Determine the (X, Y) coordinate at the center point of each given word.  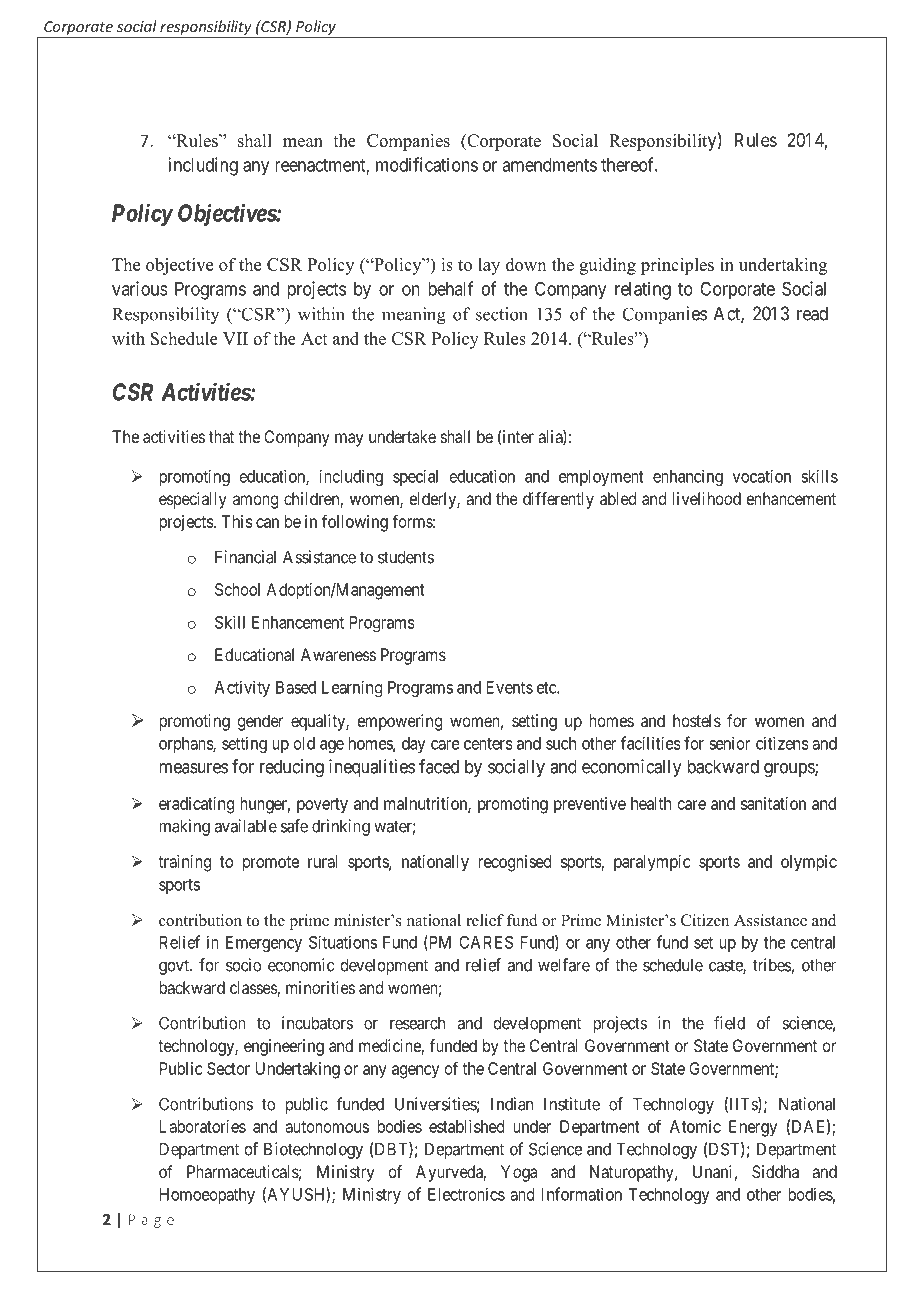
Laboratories (203, 1126)
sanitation (773, 803)
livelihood (707, 498)
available (246, 826)
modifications (427, 164)
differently (558, 500)
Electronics (466, 1194)
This (237, 521)
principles (677, 266)
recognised (514, 863)
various (140, 288)
